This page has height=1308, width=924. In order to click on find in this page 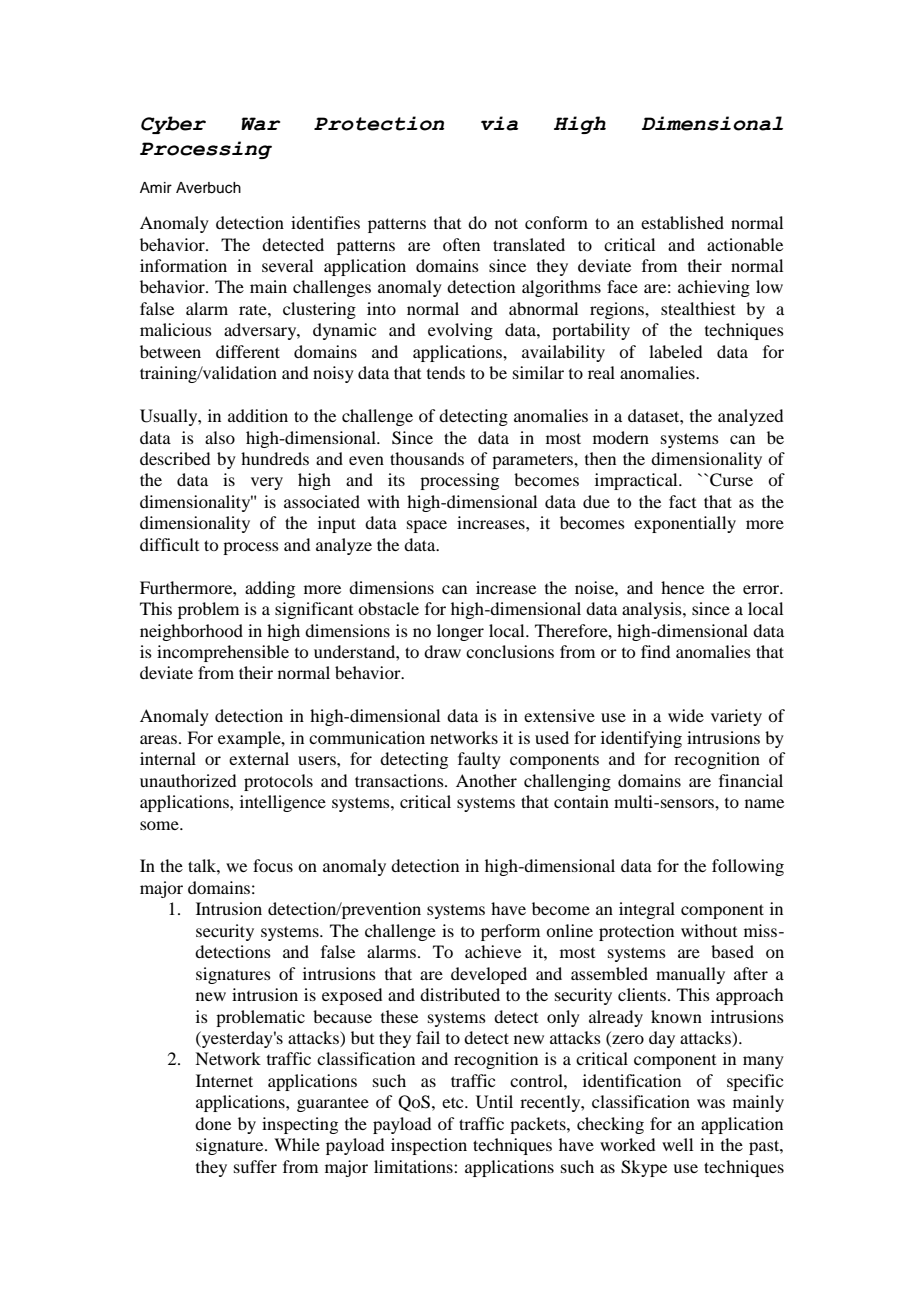, I will do `click(655, 651)`.
